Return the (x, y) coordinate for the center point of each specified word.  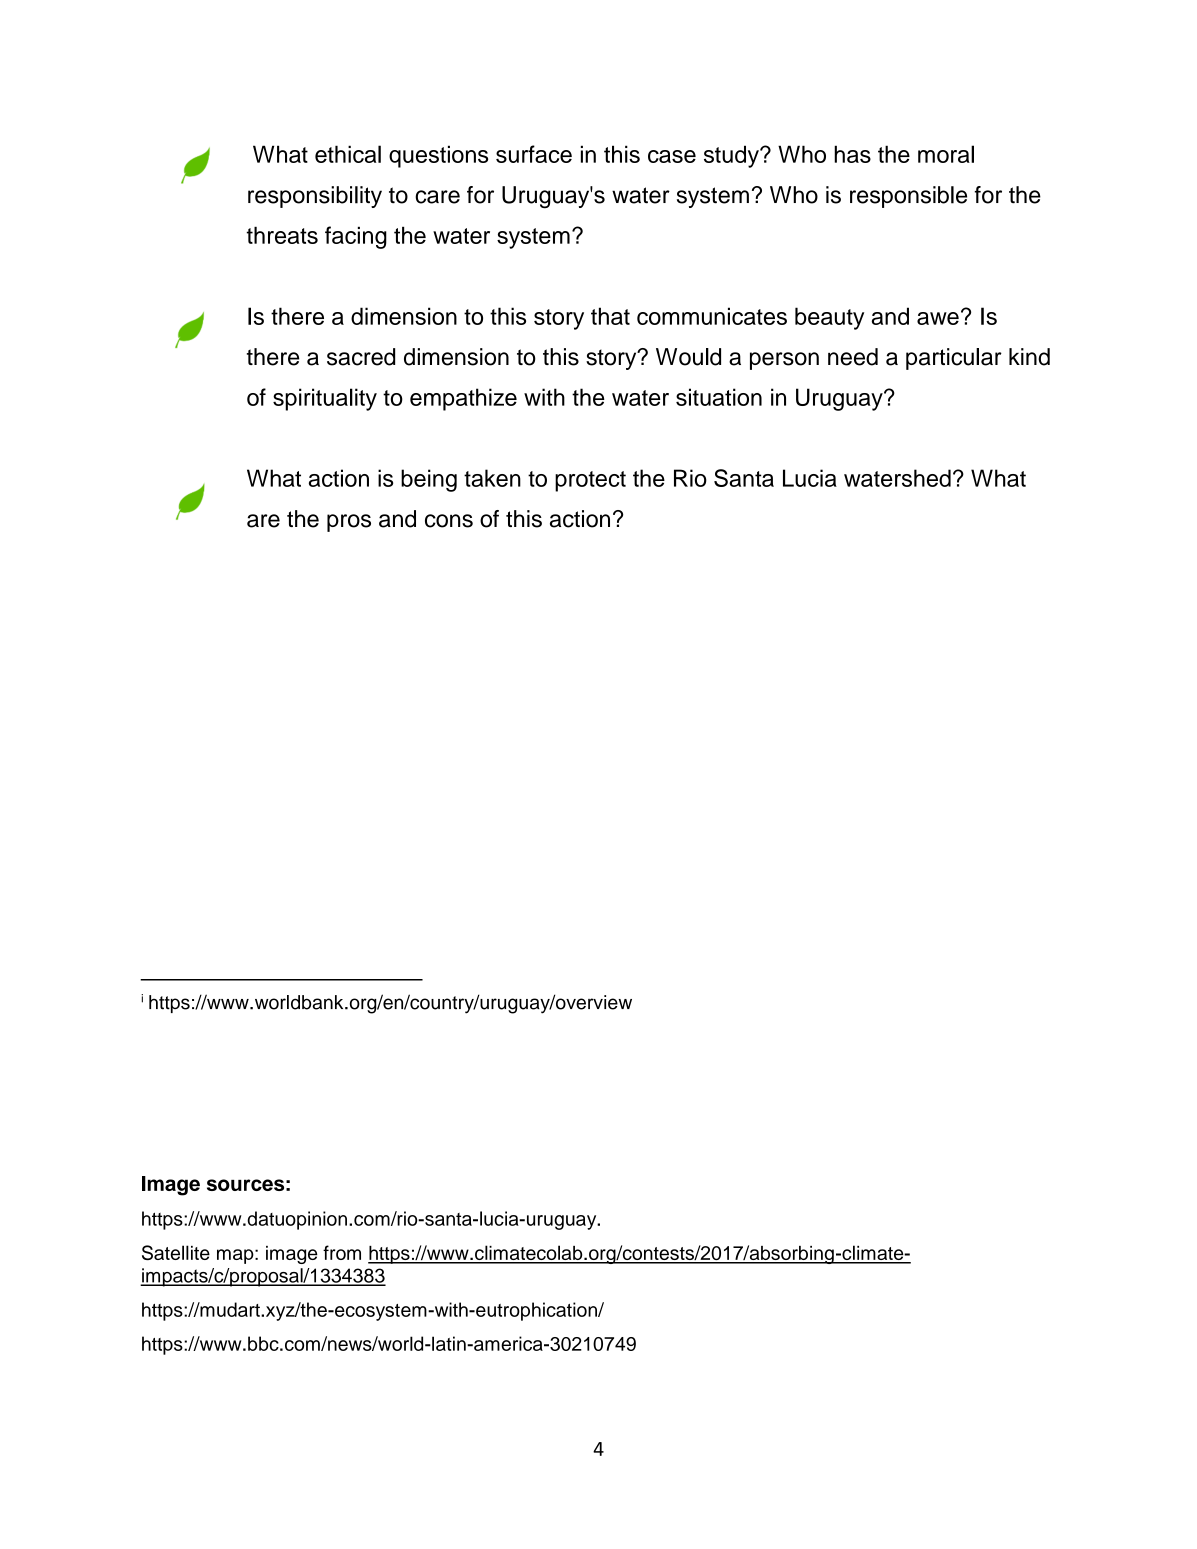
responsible (908, 197)
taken (492, 478)
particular (954, 359)
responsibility (315, 197)
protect (590, 481)
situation (719, 397)
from (342, 1252)
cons (449, 521)
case (672, 156)
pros (349, 523)
